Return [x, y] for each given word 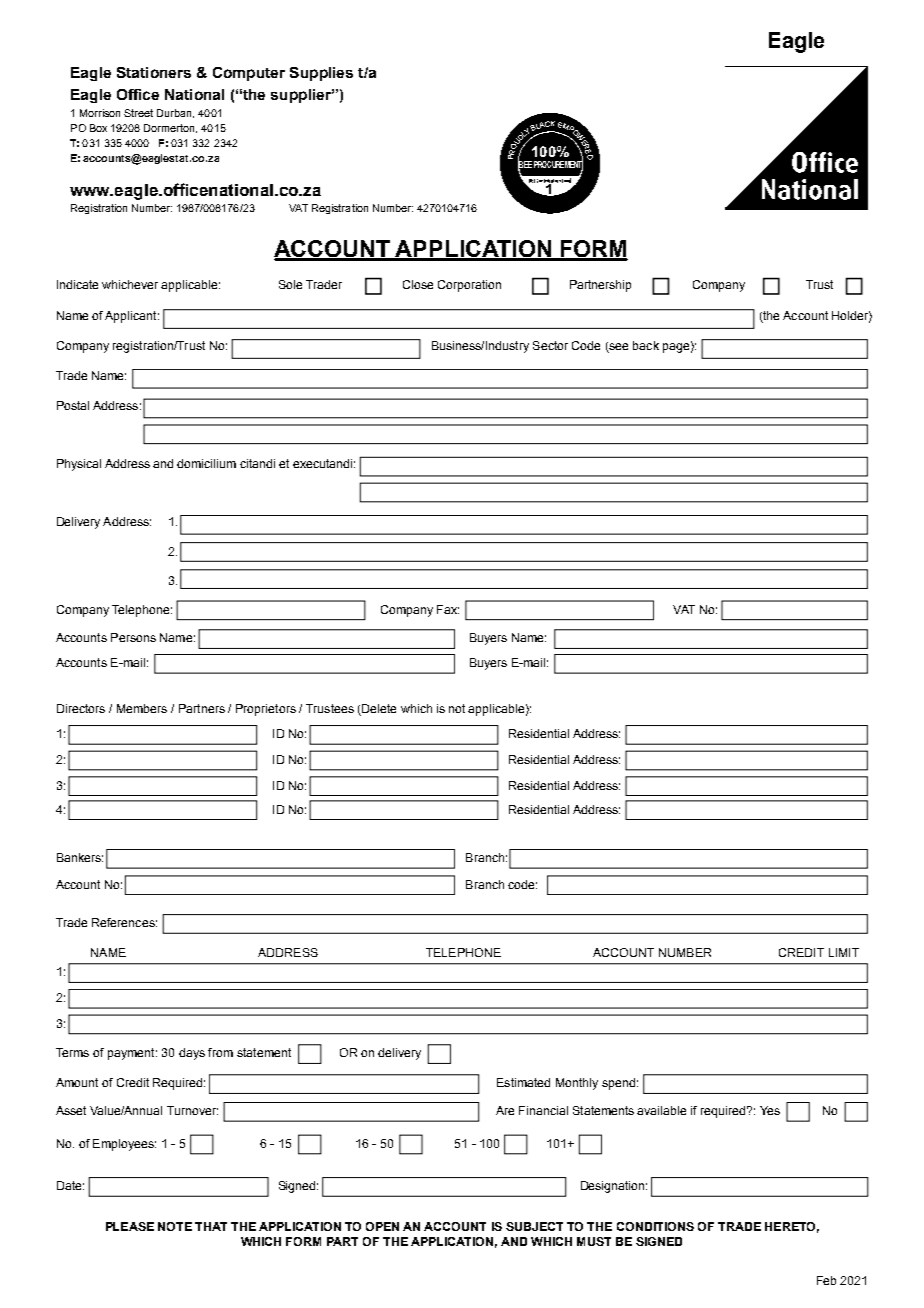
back [646, 345]
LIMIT [844, 952]
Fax [448, 609]
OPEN [382, 1226]
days [192, 1054]
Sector [550, 345]
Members [142, 708]
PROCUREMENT [558, 165]
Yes [770, 1110]
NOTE [175, 1226]
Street [138, 113]
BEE [525, 165]
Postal [73, 405]
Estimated [523, 1082]
